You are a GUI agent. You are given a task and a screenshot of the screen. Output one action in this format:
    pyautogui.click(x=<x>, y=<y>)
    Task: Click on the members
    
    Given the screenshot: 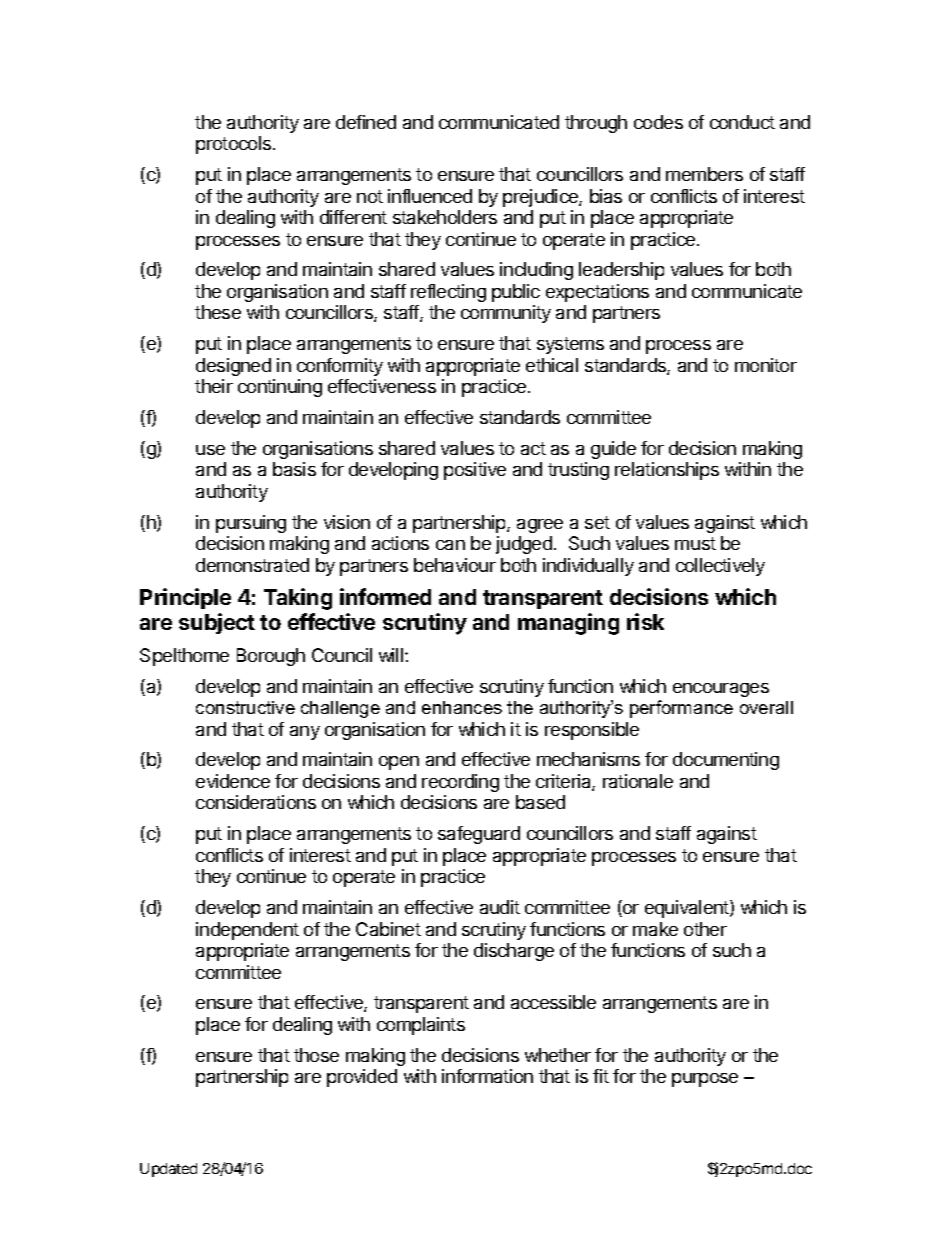 What is the action you would take?
    pyautogui.click(x=704, y=174)
